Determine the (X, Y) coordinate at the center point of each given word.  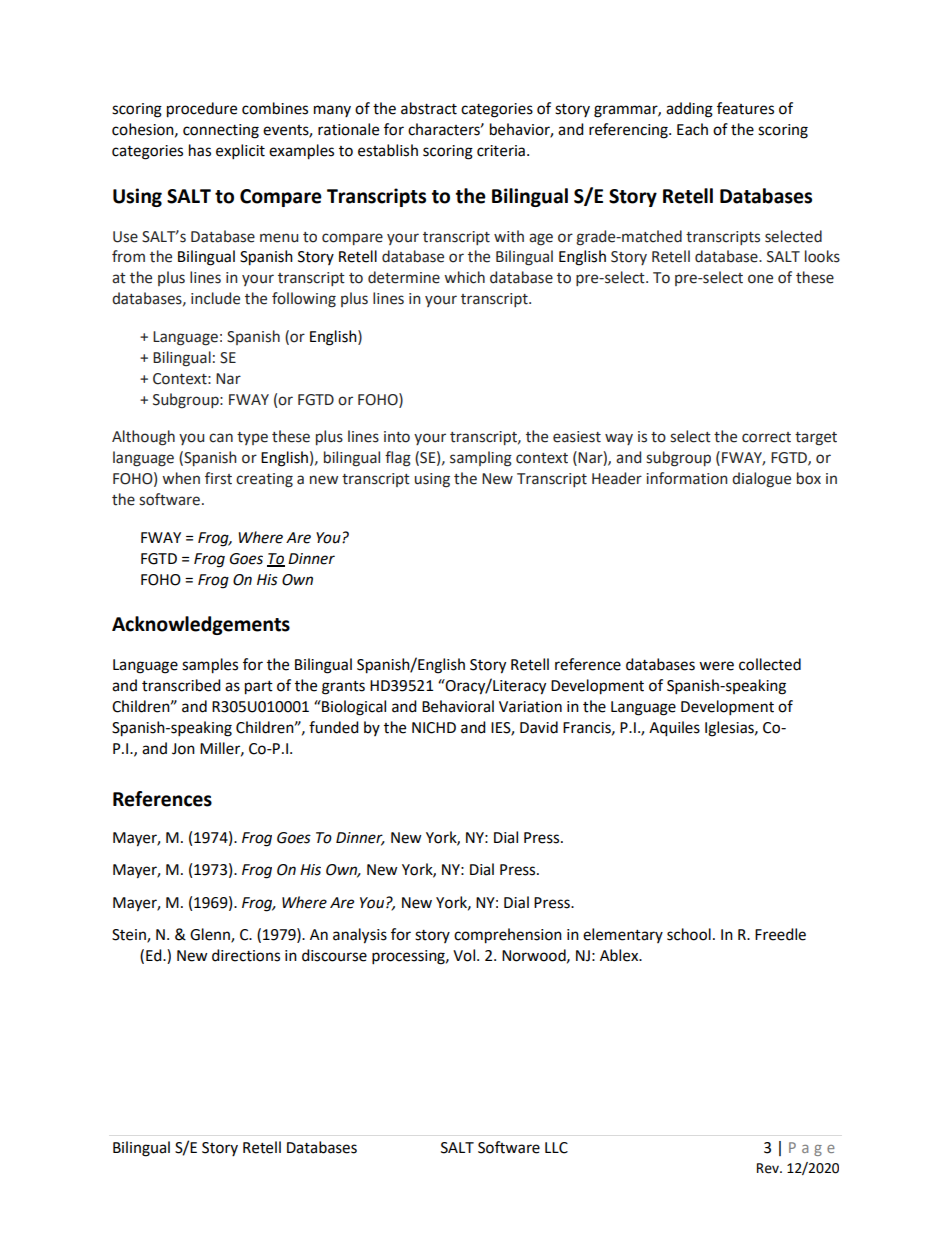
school (689, 934)
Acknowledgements (201, 625)
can (221, 438)
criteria (501, 151)
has (200, 150)
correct (766, 437)
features (745, 108)
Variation (530, 707)
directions (246, 955)
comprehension (508, 936)
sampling (481, 459)
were (716, 666)
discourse (334, 955)
